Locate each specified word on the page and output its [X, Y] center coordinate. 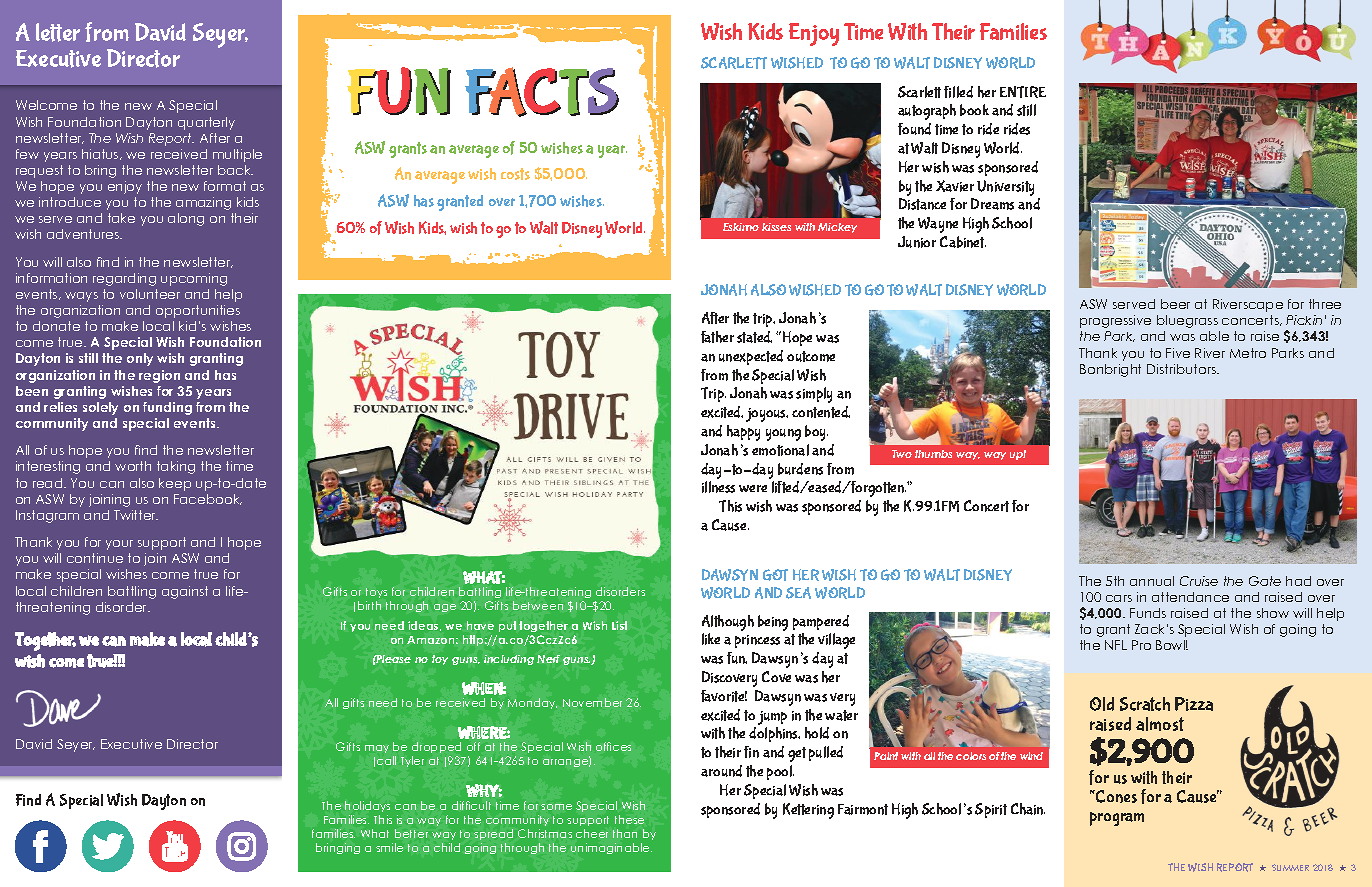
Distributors [1182, 369]
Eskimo [741, 227]
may [377, 749]
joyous [767, 415]
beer [1175, 304]
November [592, 702]
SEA [798, 593]
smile [389, 847]
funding [167, 408]
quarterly [206, 123]
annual [1152, 581]
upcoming [194, 279]
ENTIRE [1023, 92]
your [119, 545]
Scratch [1145, 704]
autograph [927, 112]
